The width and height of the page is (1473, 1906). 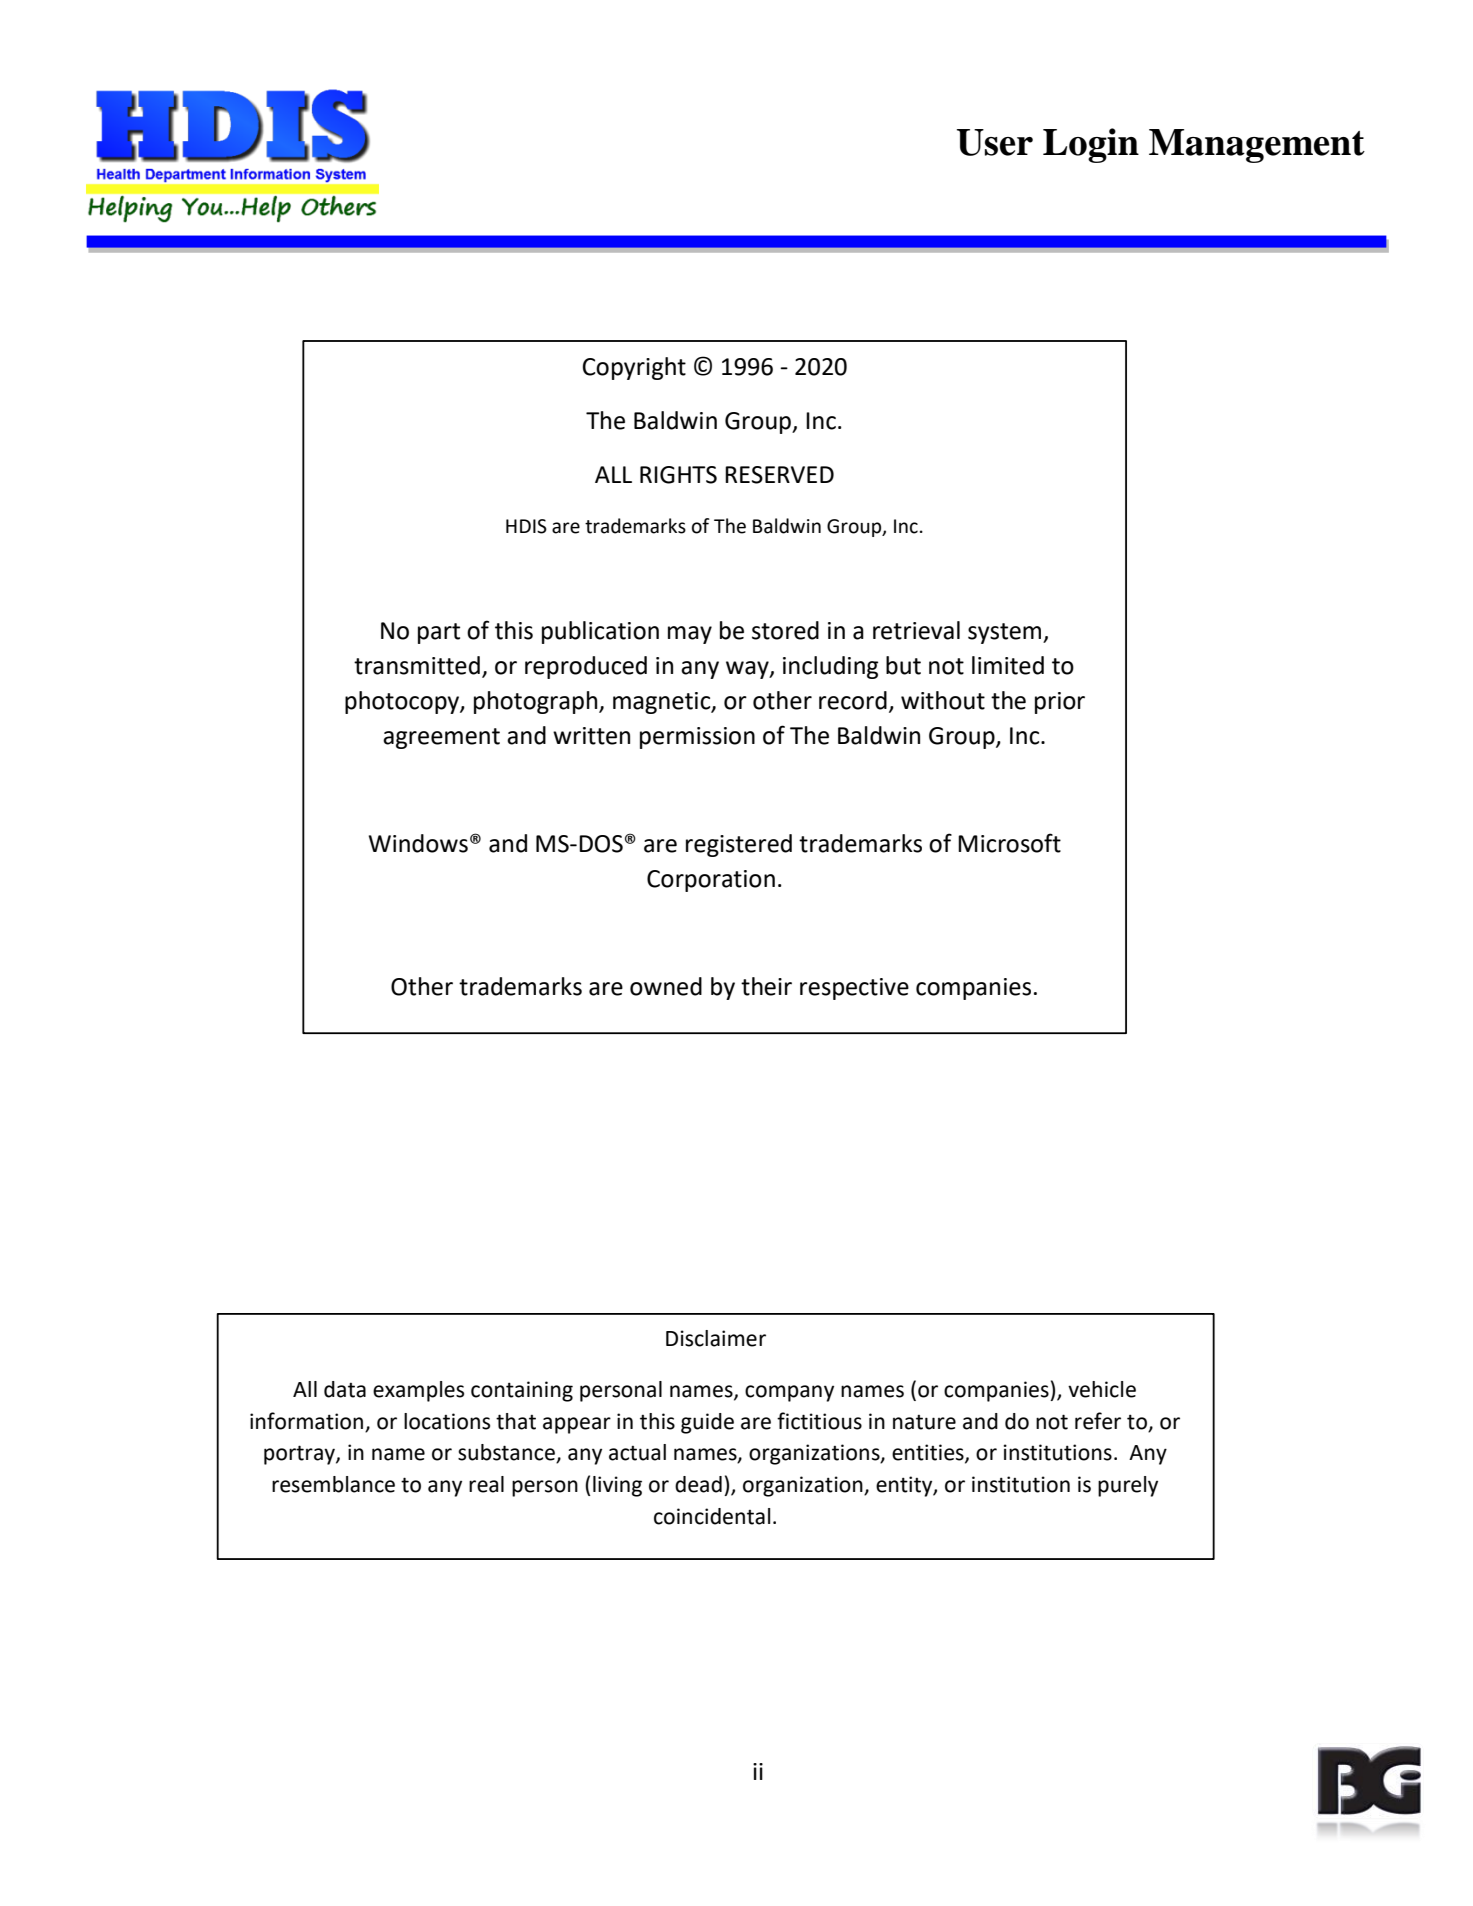 What do you see at coordinates (1006, 633) in the page?
I see `system` at bounding box center [1006, 633].
